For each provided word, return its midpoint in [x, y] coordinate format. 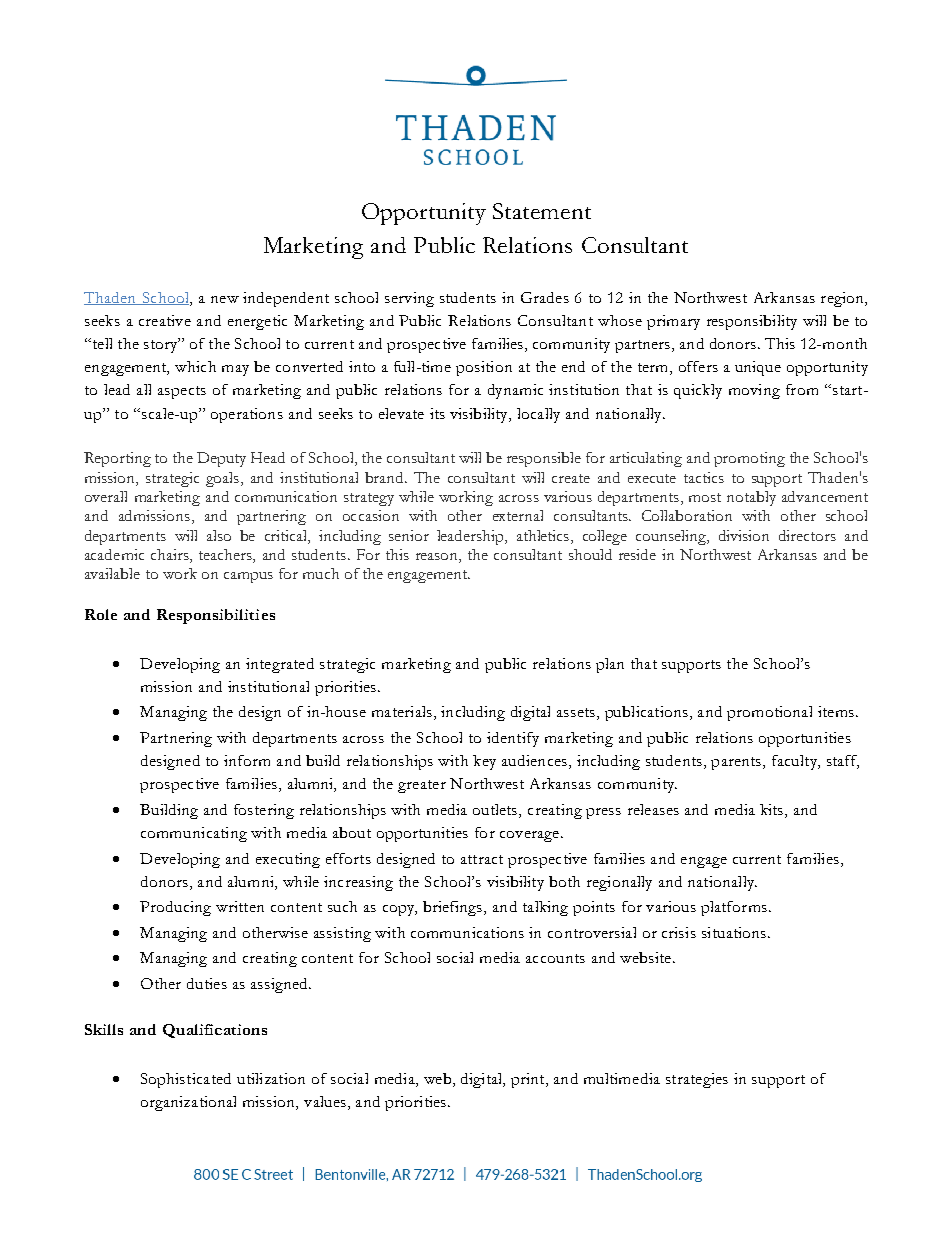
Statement [542, 211]
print [529, 1080]
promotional [769, 713]
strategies [697, 1080]
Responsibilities [216, 616]
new [225, 299]
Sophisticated [186, 1080]
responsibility [752, 322]
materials [402, 711]
